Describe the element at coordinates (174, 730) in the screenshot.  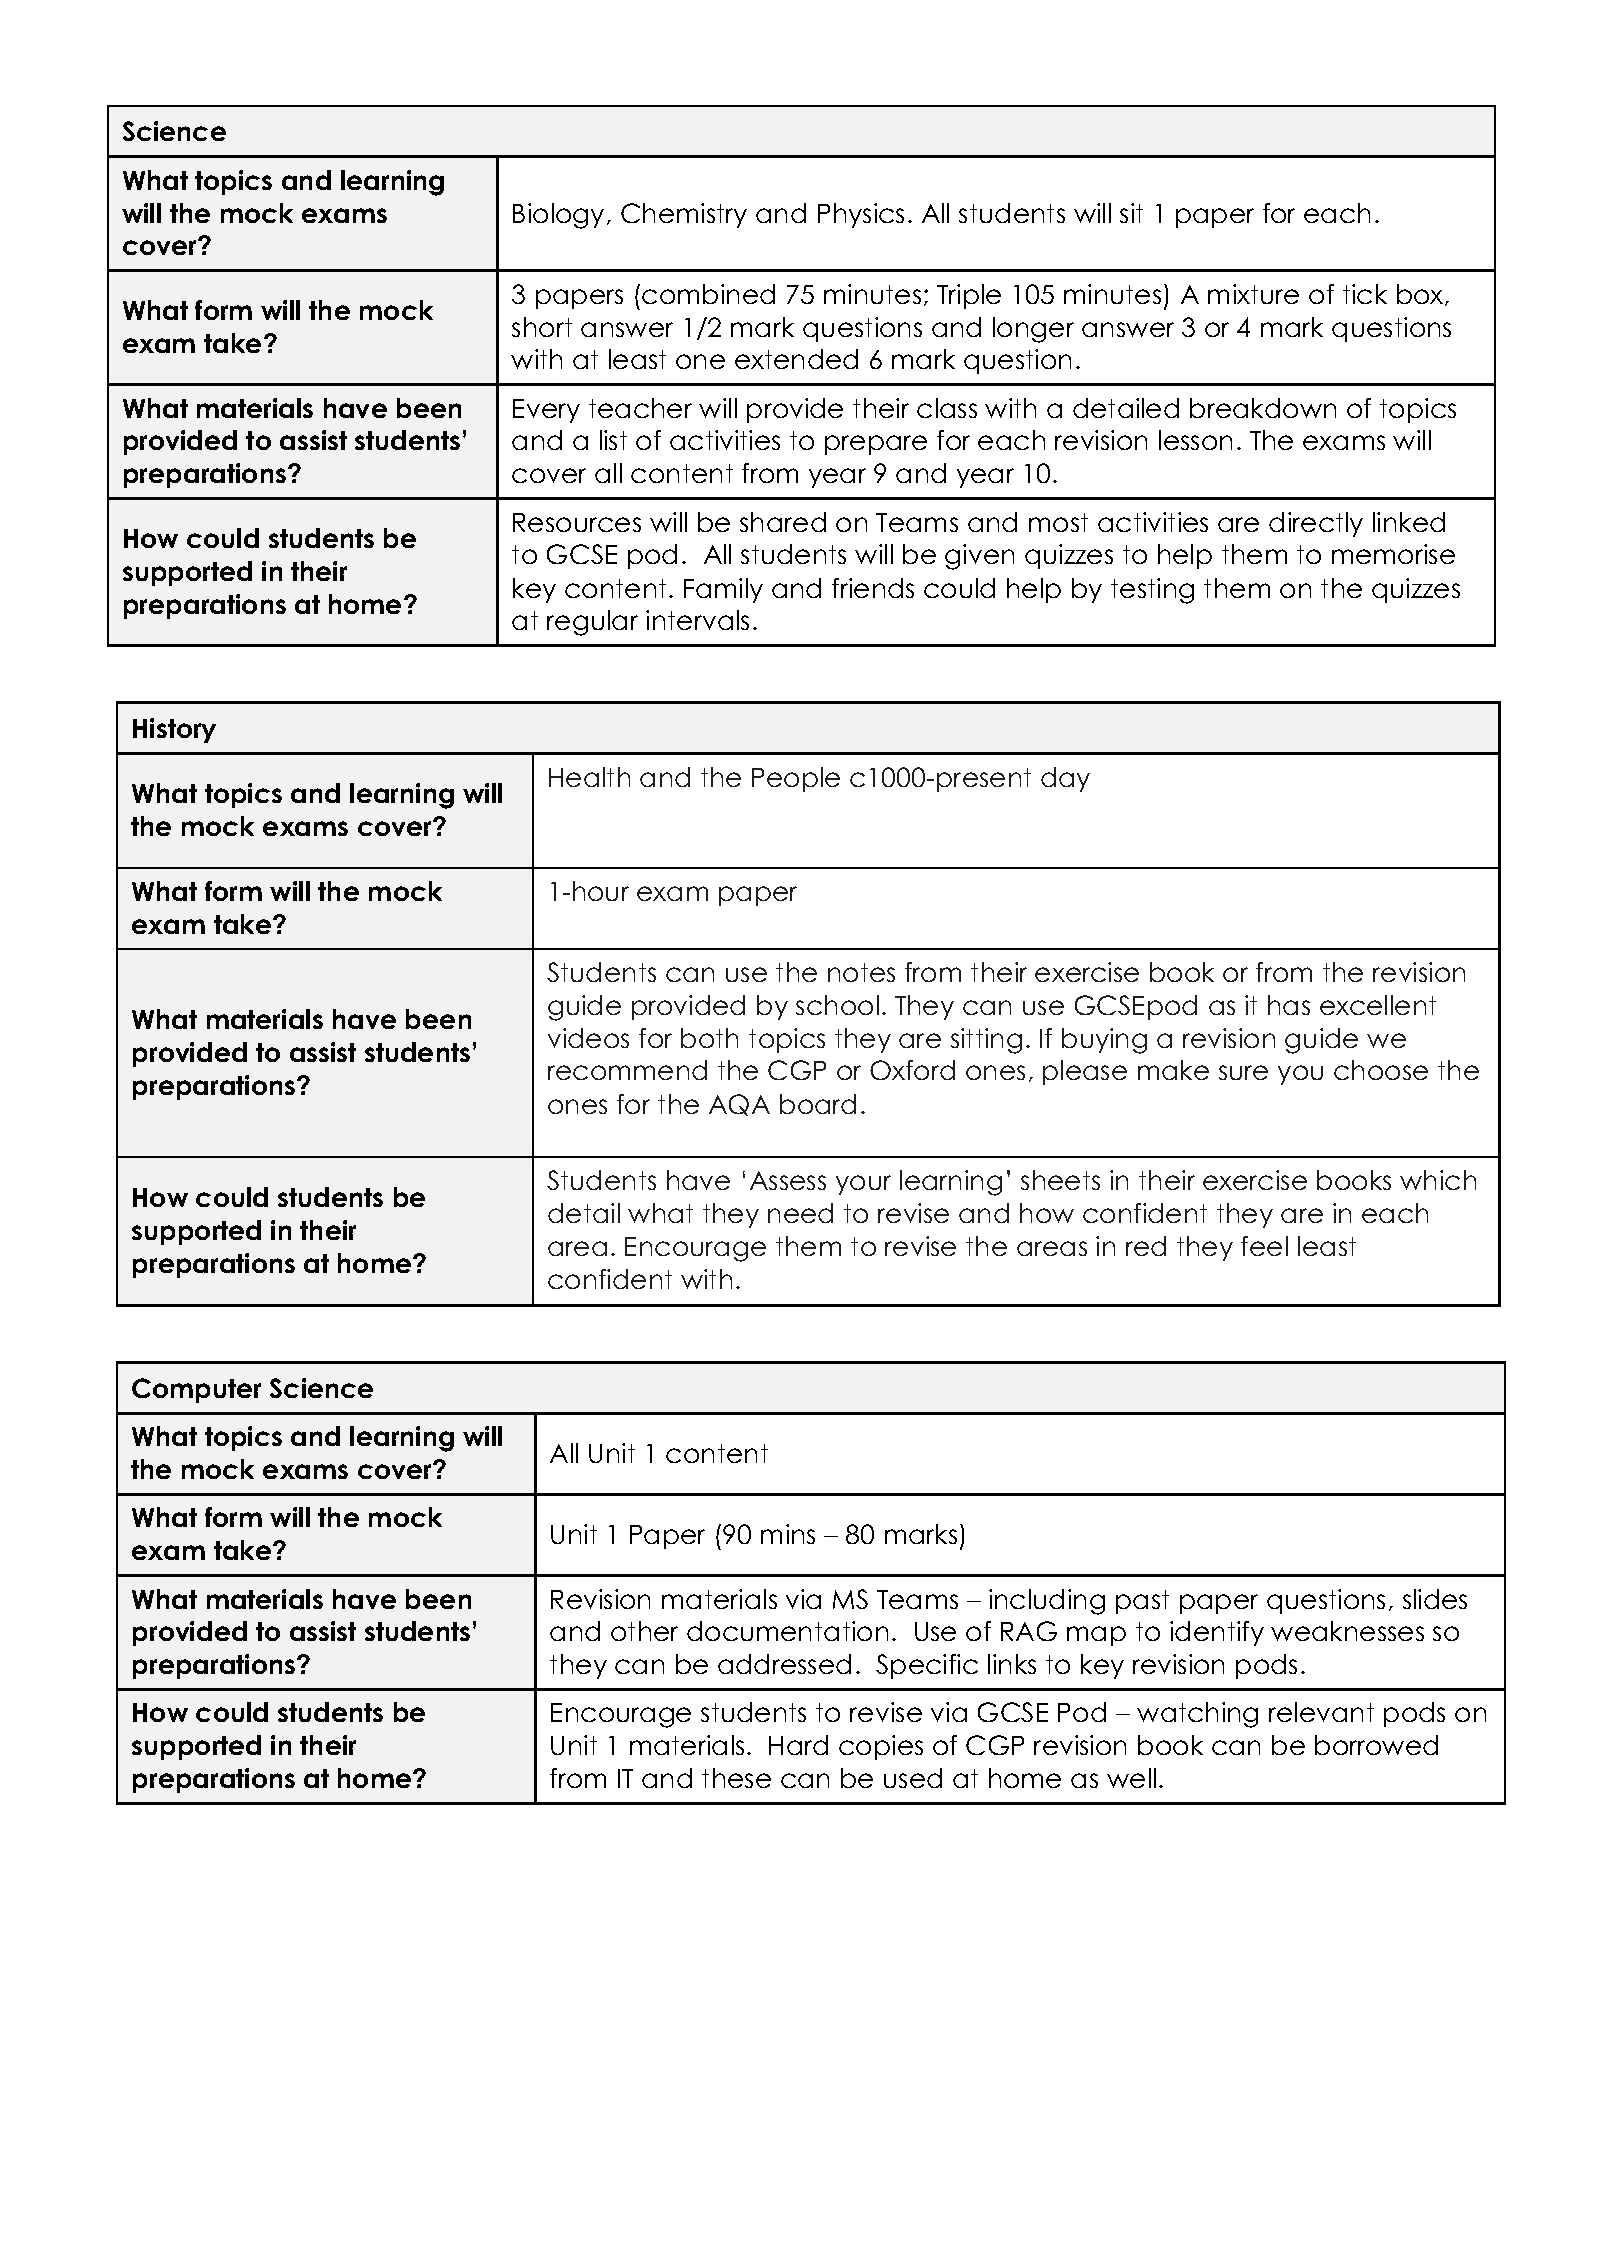
I see `History` at that location.
